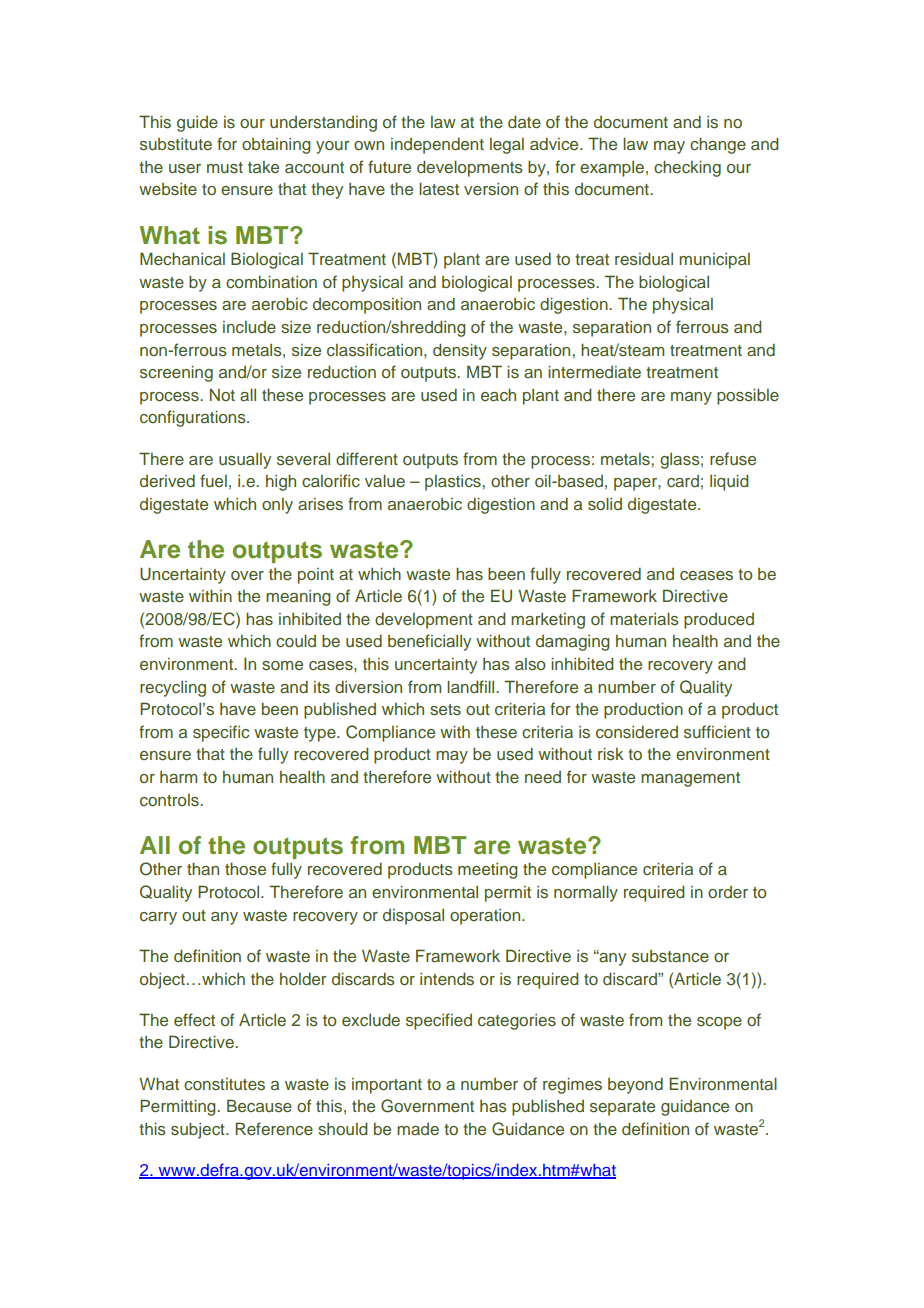 Image resolution: width=924 pixels, height=1308 pixels. Describe the element at coordinates (429, 642) in the document. I see `beneficially` at that location.
